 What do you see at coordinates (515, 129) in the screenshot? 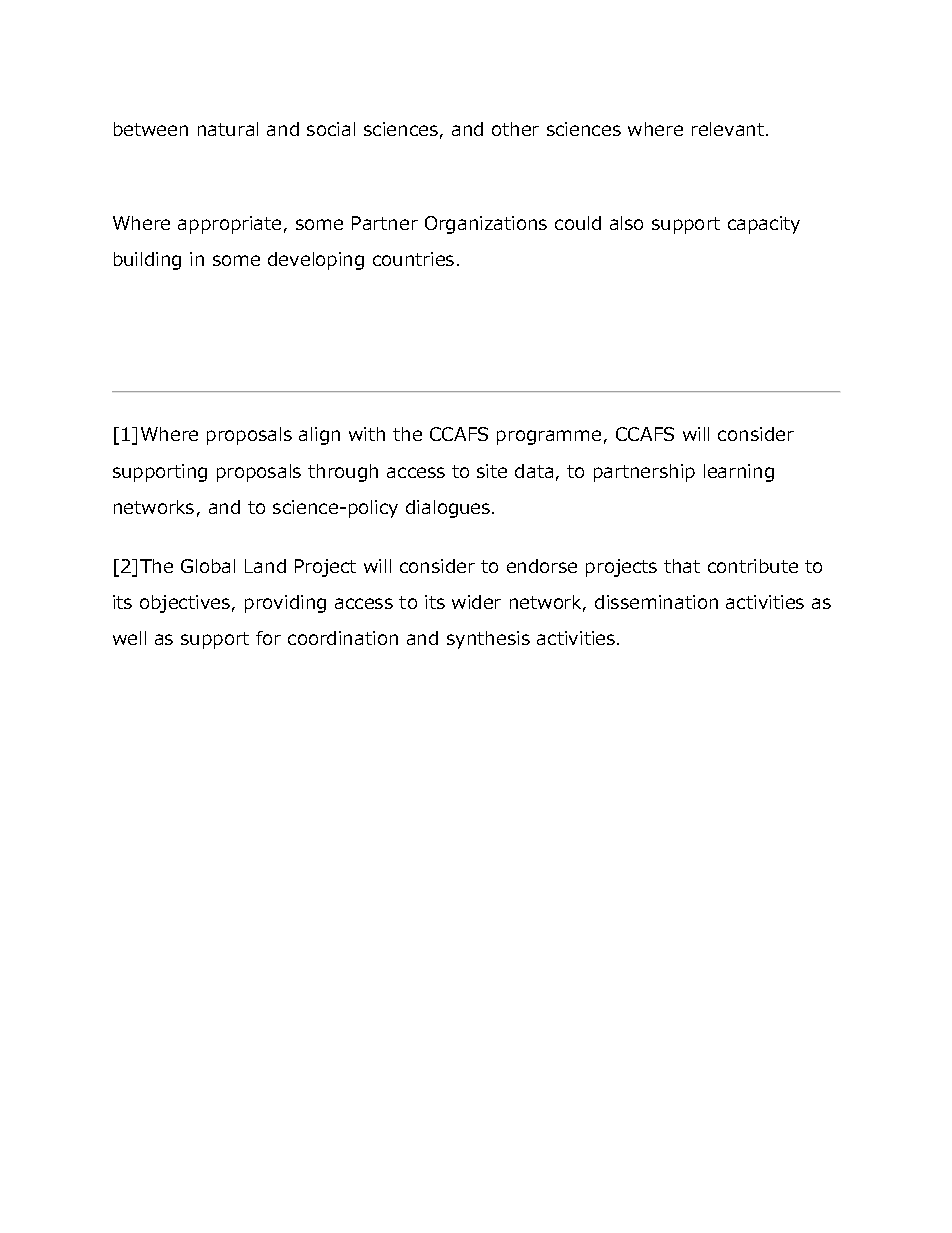
I see `other` at bounding box center [515, 129].
